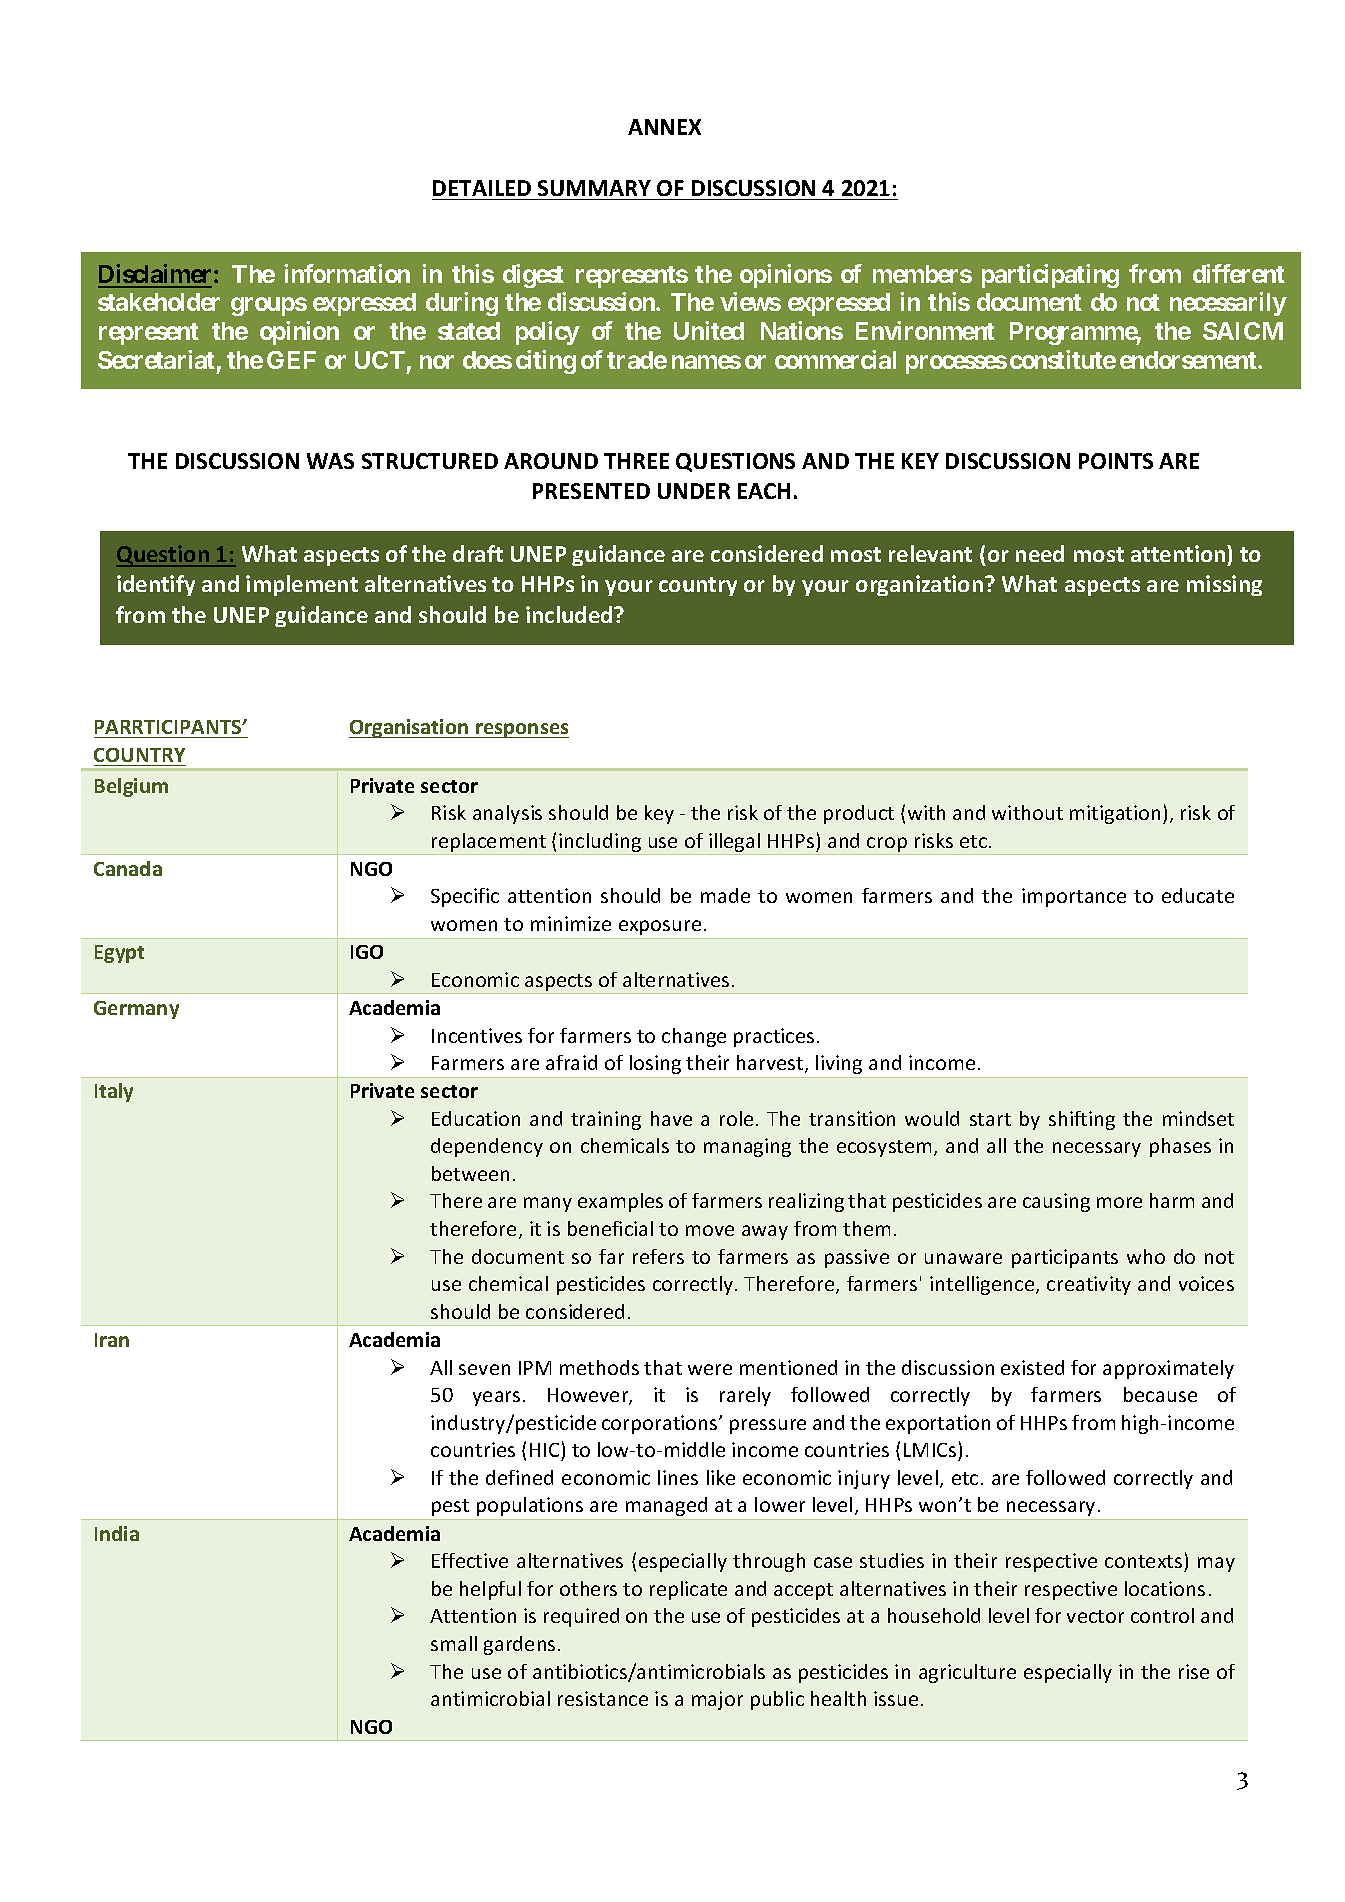  What do you see at coordinates (112, 1340) in the page?
I see `Iran` at bounding box center [112, 1340].
